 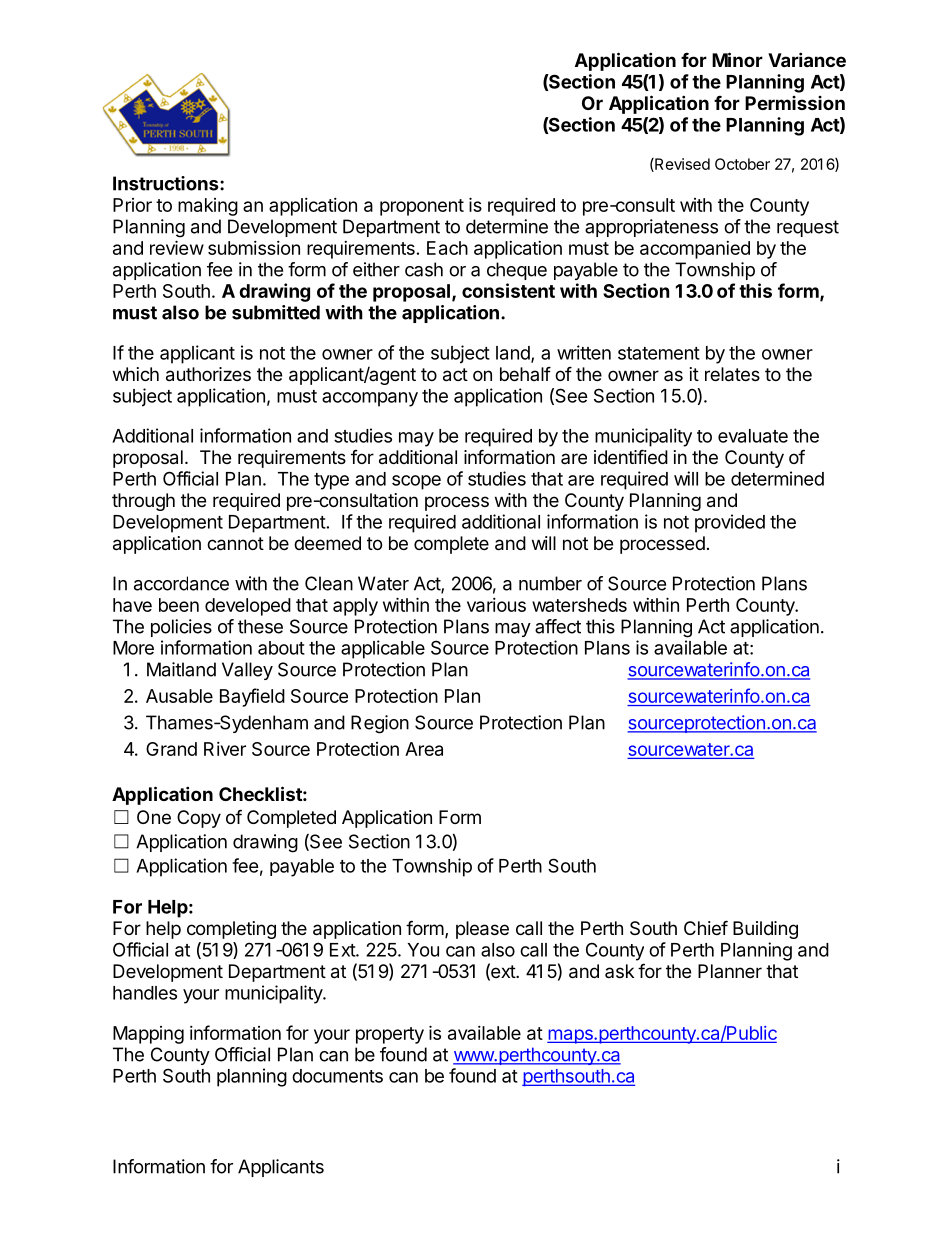 I want to click on Mapping, so click(x=148, y=1035).
